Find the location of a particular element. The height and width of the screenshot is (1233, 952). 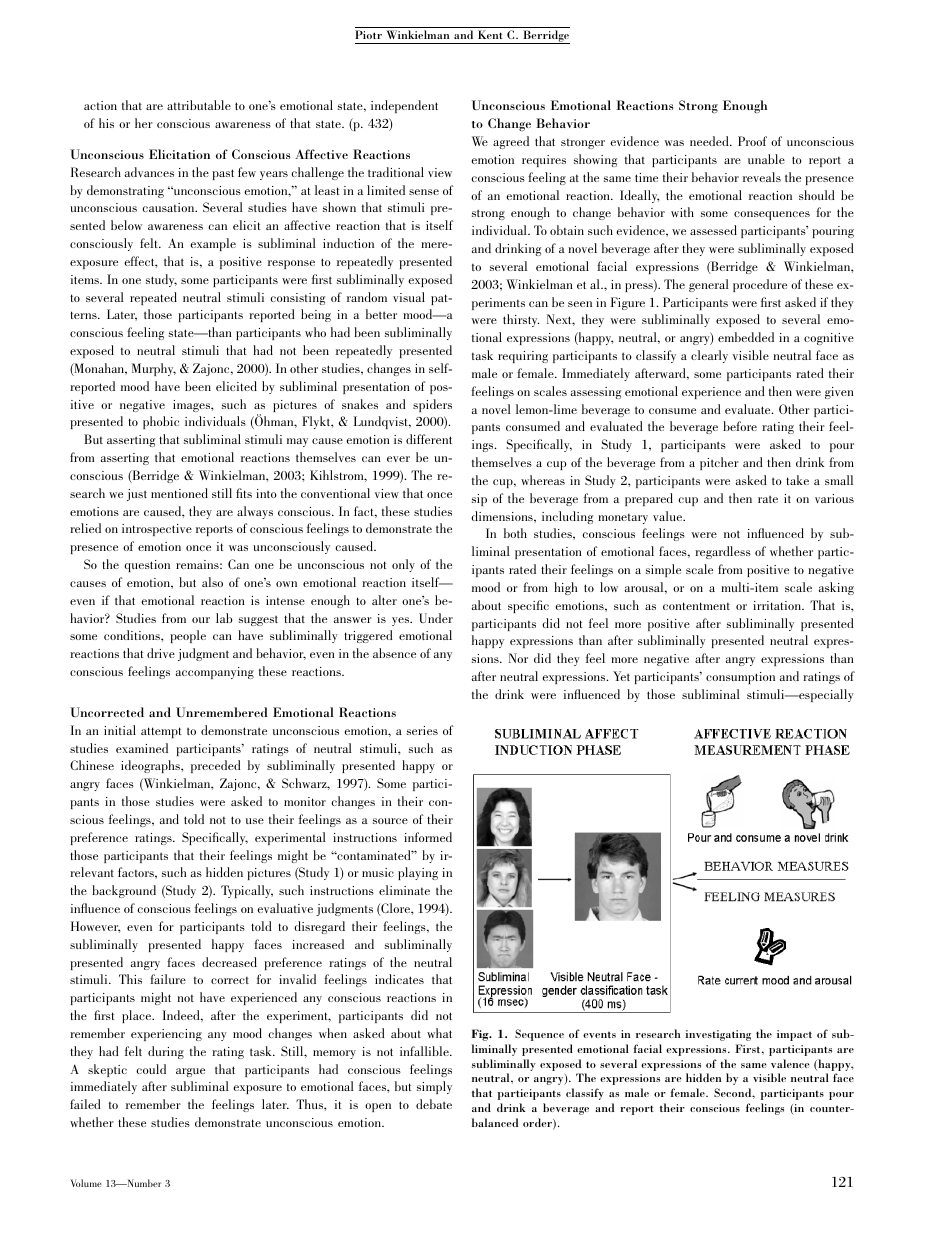

Volume is located at coordinates (86, 1183).
